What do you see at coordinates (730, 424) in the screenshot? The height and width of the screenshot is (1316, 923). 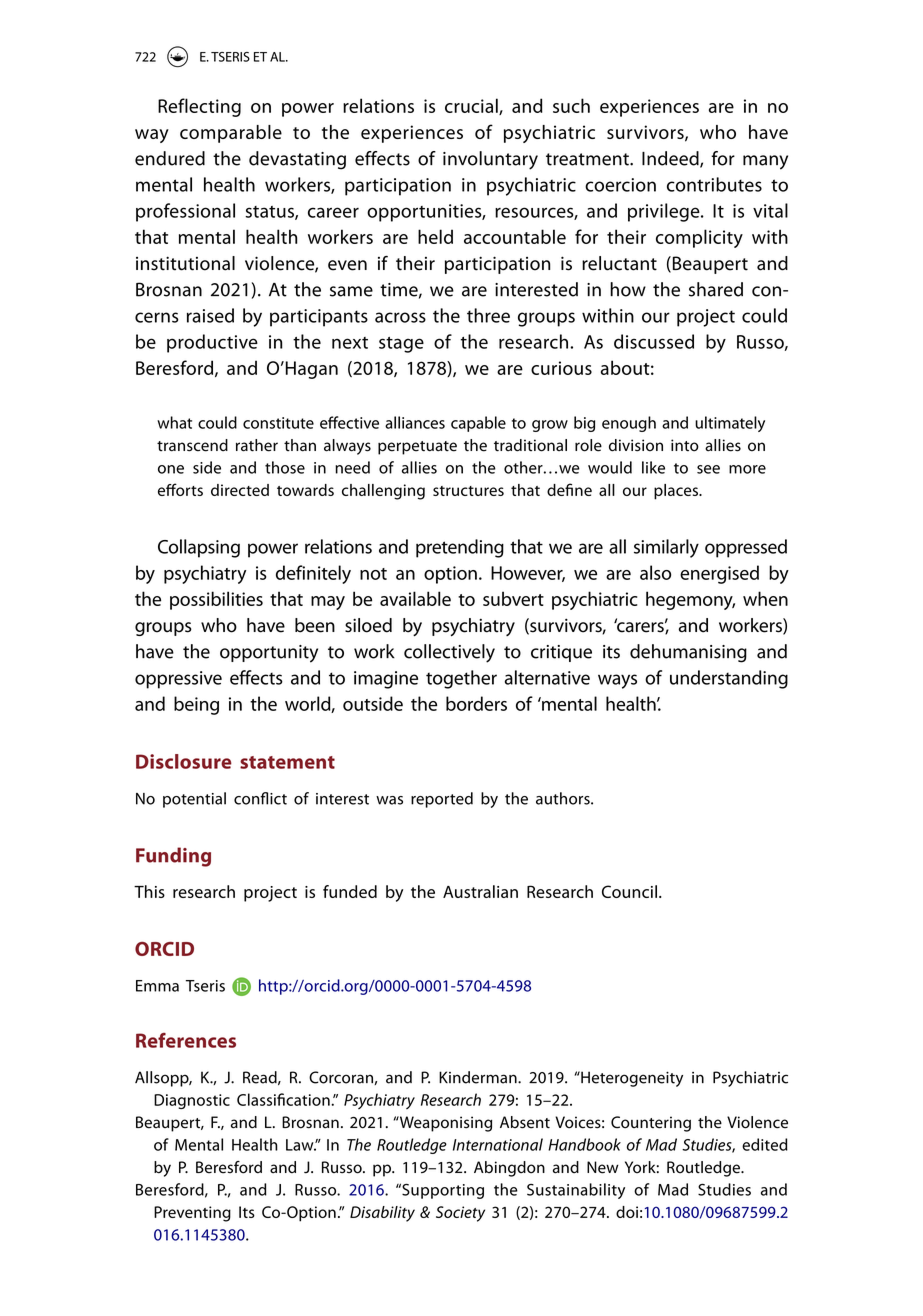 I see `ultimately` at bounding box center [730, 424].
